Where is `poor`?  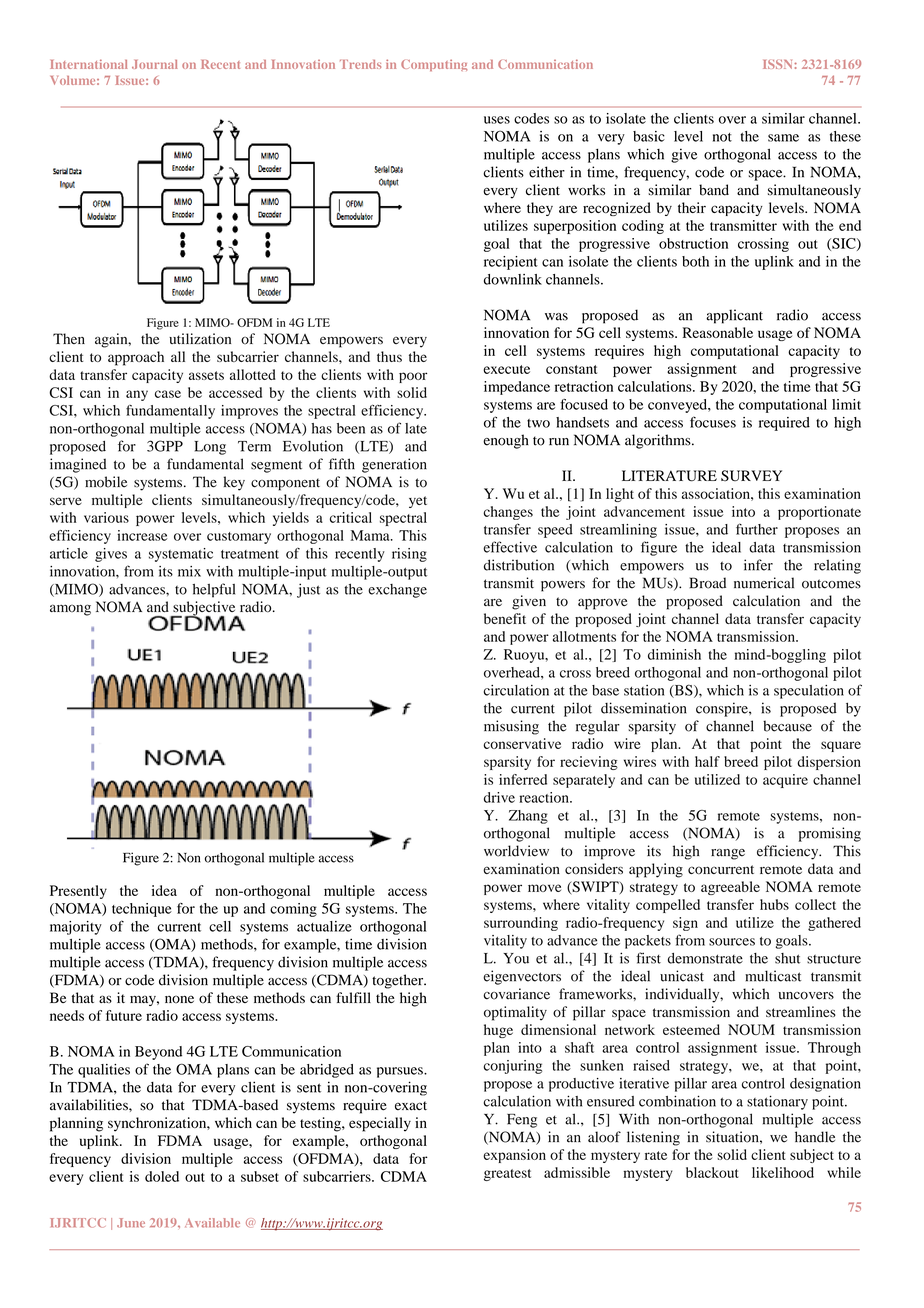 poor is located at coordinates (413, 377).
